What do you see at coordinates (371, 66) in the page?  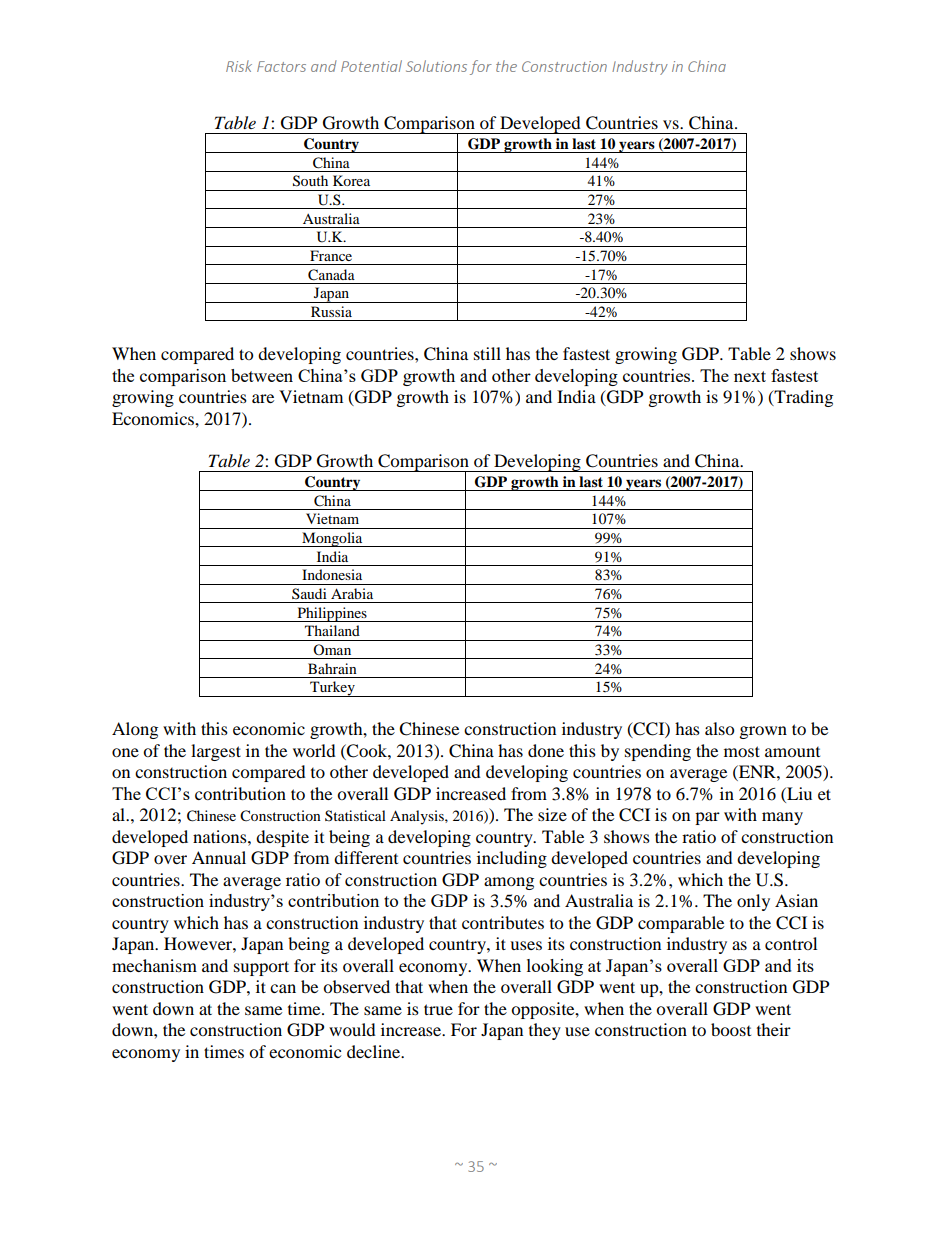 I see `Potential` at bounding box center [371, 66].
